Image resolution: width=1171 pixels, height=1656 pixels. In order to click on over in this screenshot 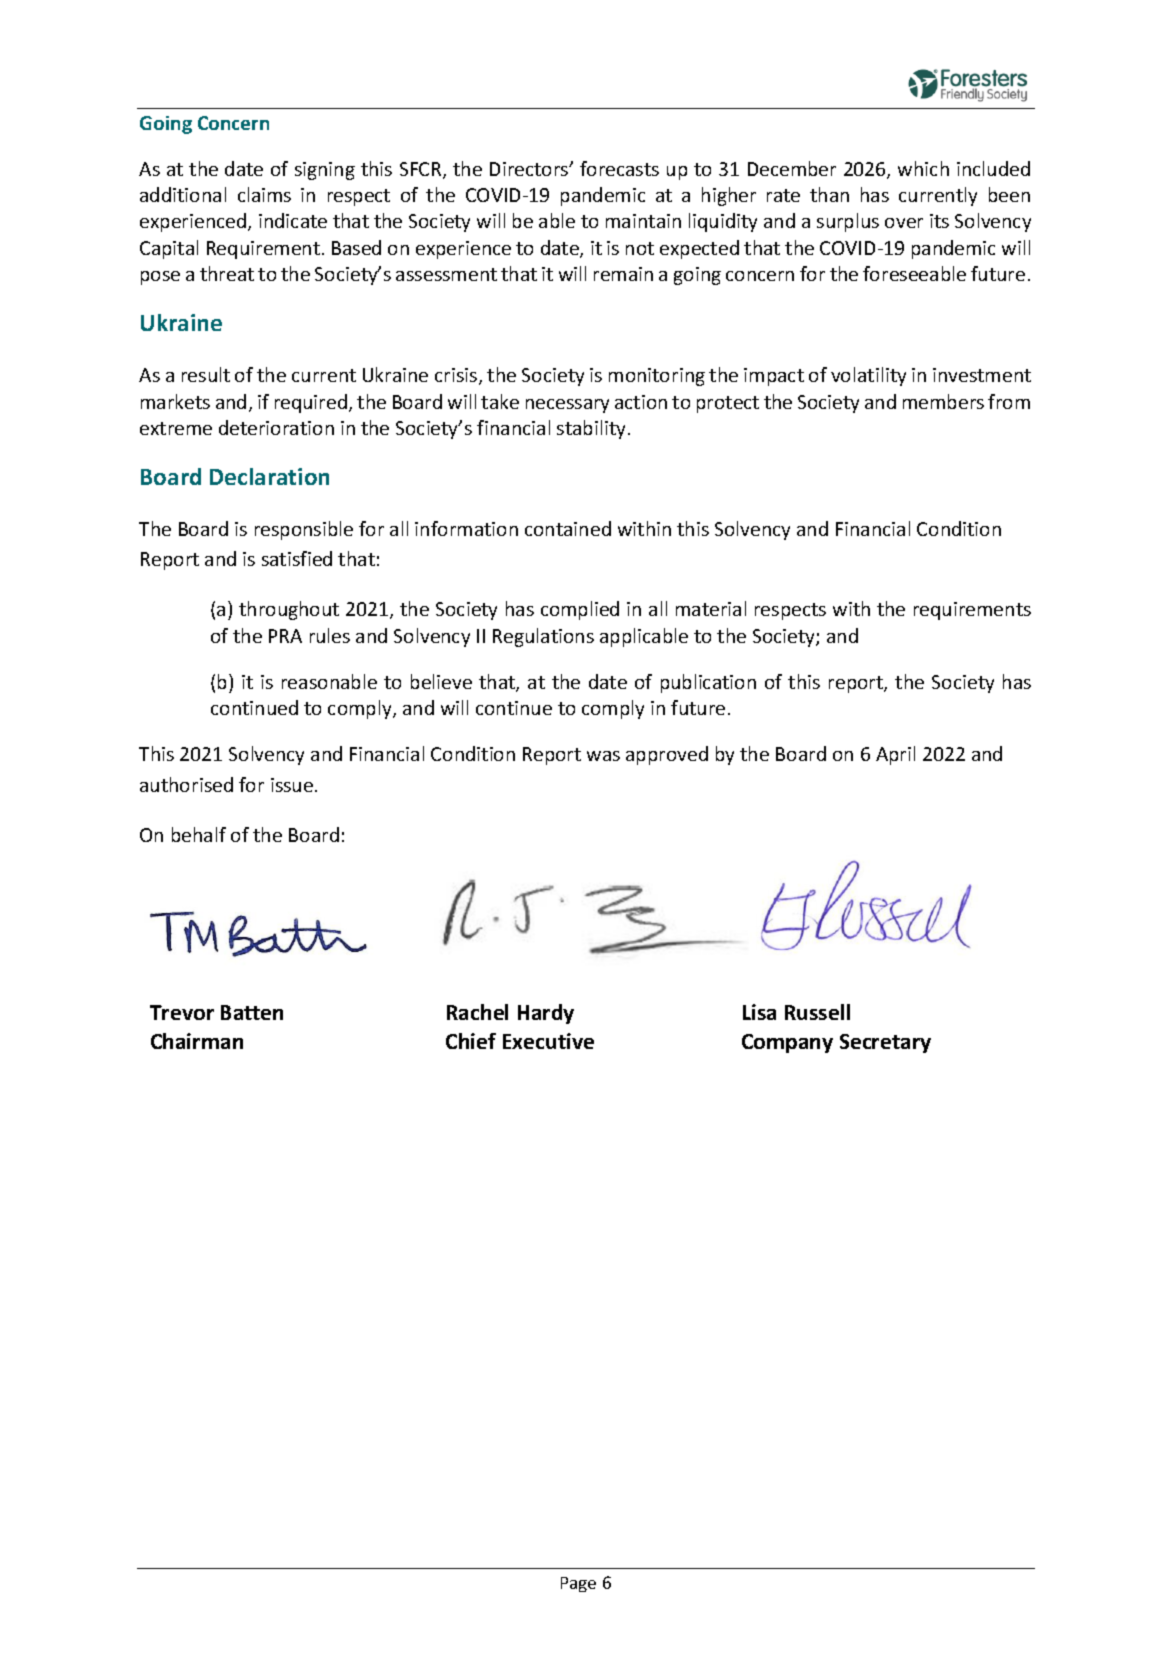, I will do `click(904, 223)`.
